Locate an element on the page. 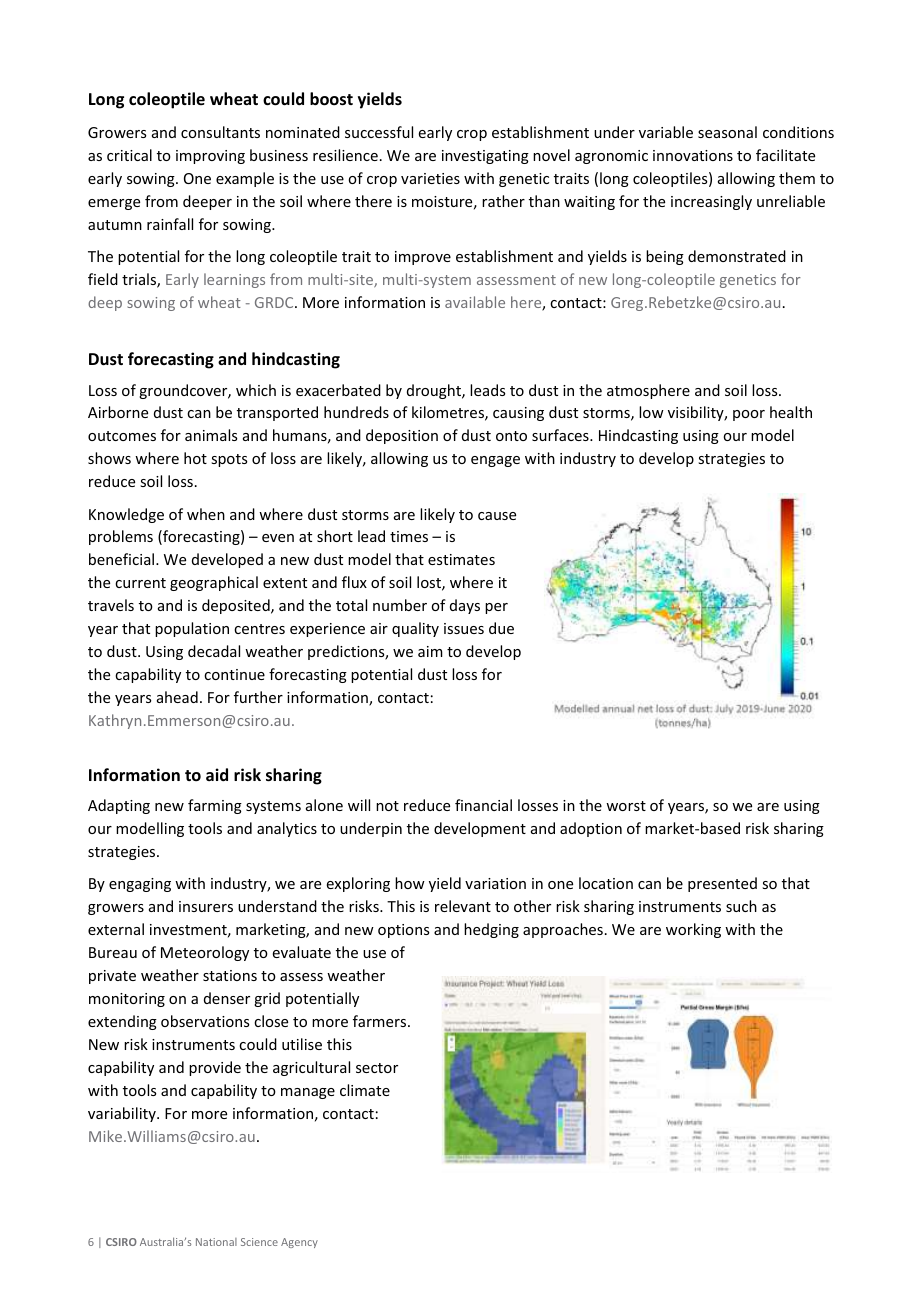 The height and width of the image is (1308, 924). consultants is located at coordinates (220, 132).
